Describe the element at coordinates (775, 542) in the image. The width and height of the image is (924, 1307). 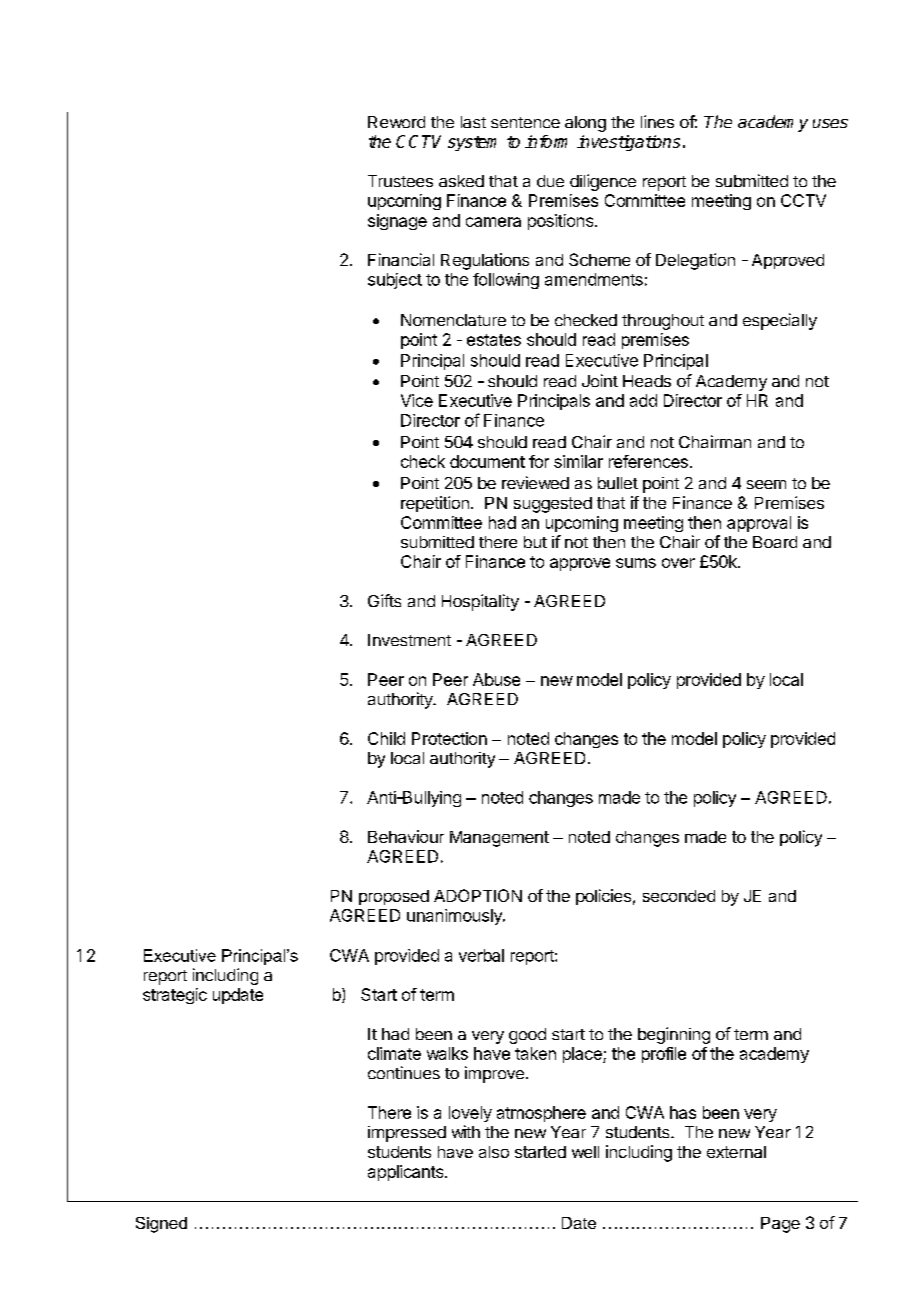
I see `Board` at that location.
